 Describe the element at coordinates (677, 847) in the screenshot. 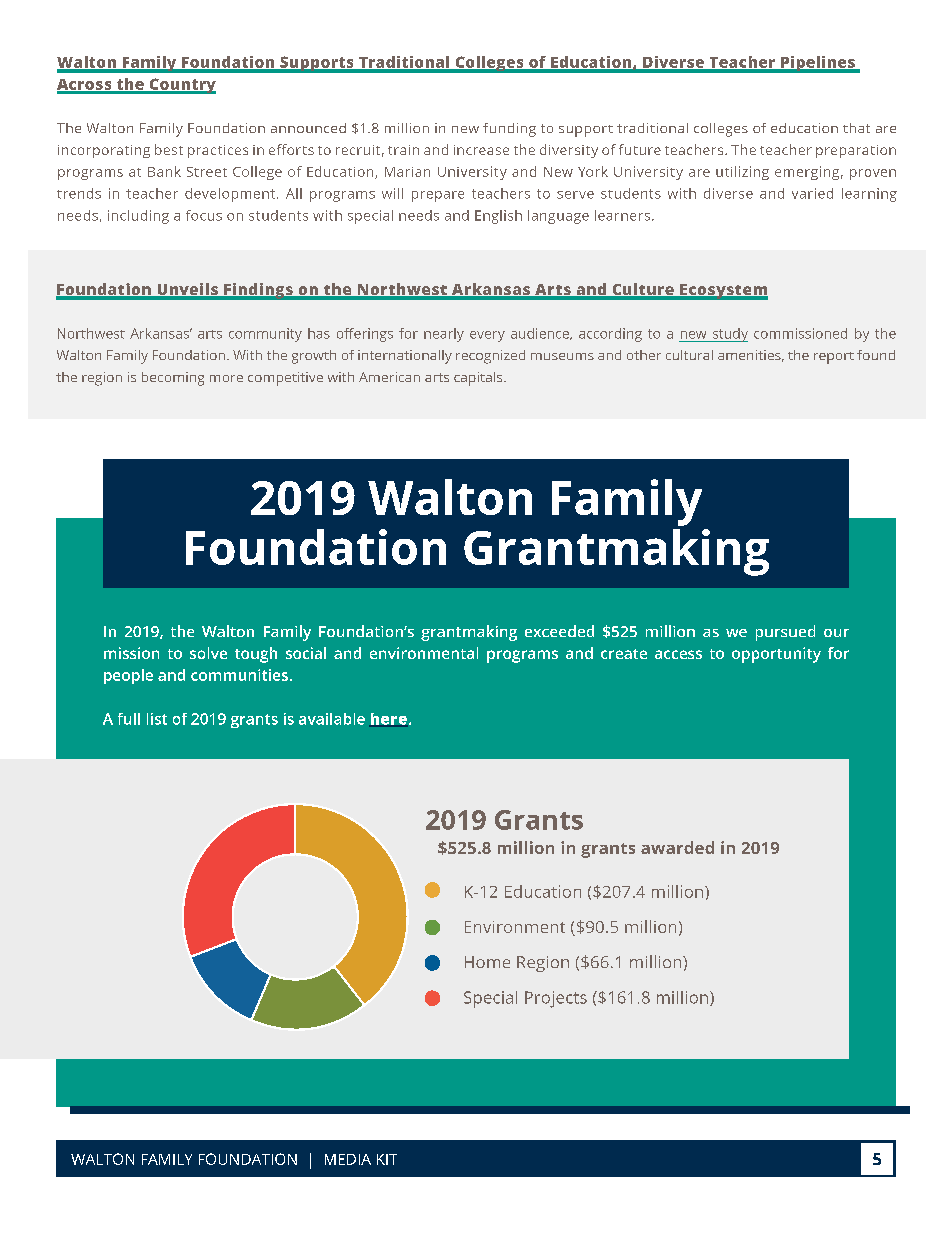

I see `awarded` at that location.
